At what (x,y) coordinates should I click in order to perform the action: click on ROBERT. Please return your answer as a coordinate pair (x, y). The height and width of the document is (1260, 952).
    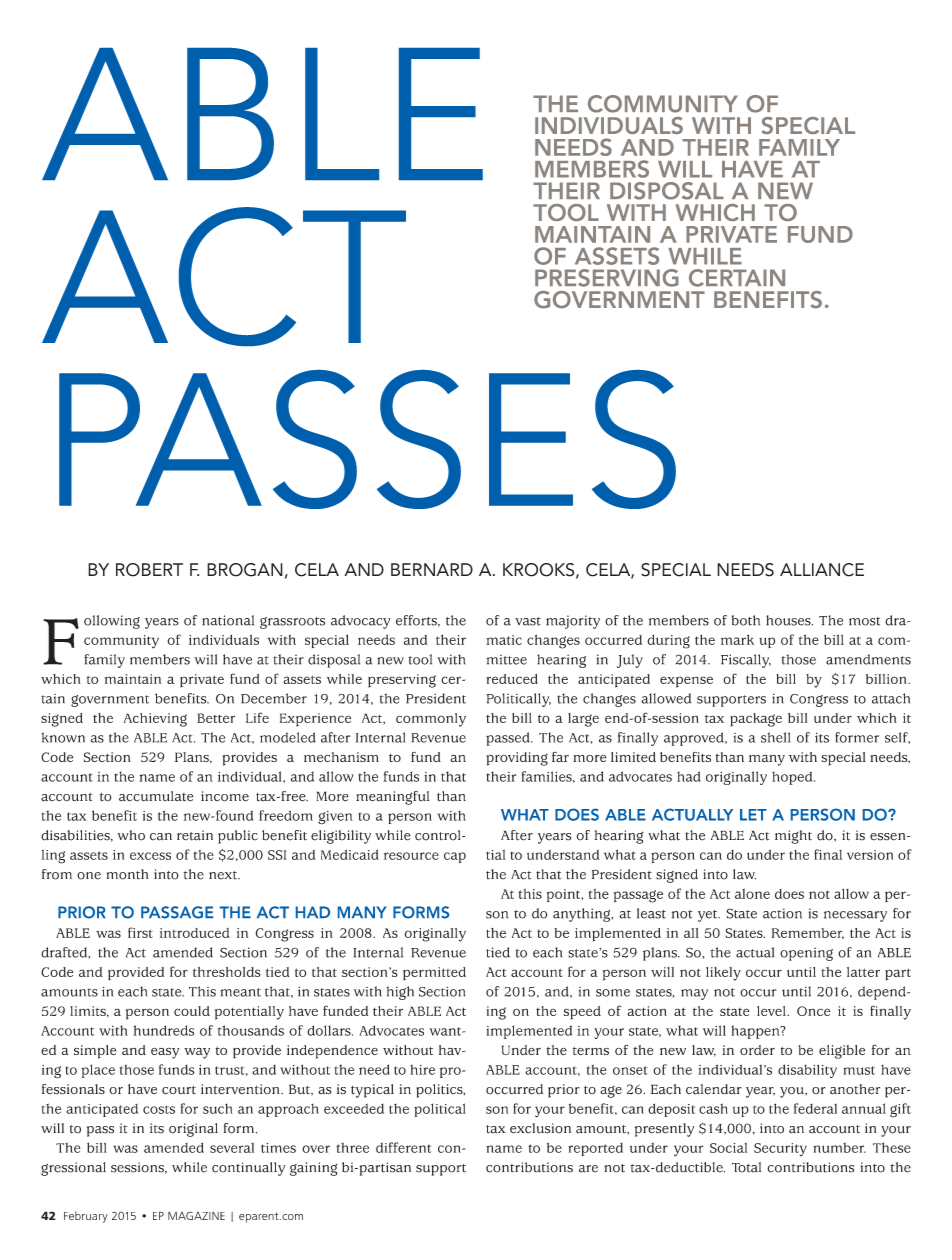
    Looking at the image, I should click on (149, 570).
